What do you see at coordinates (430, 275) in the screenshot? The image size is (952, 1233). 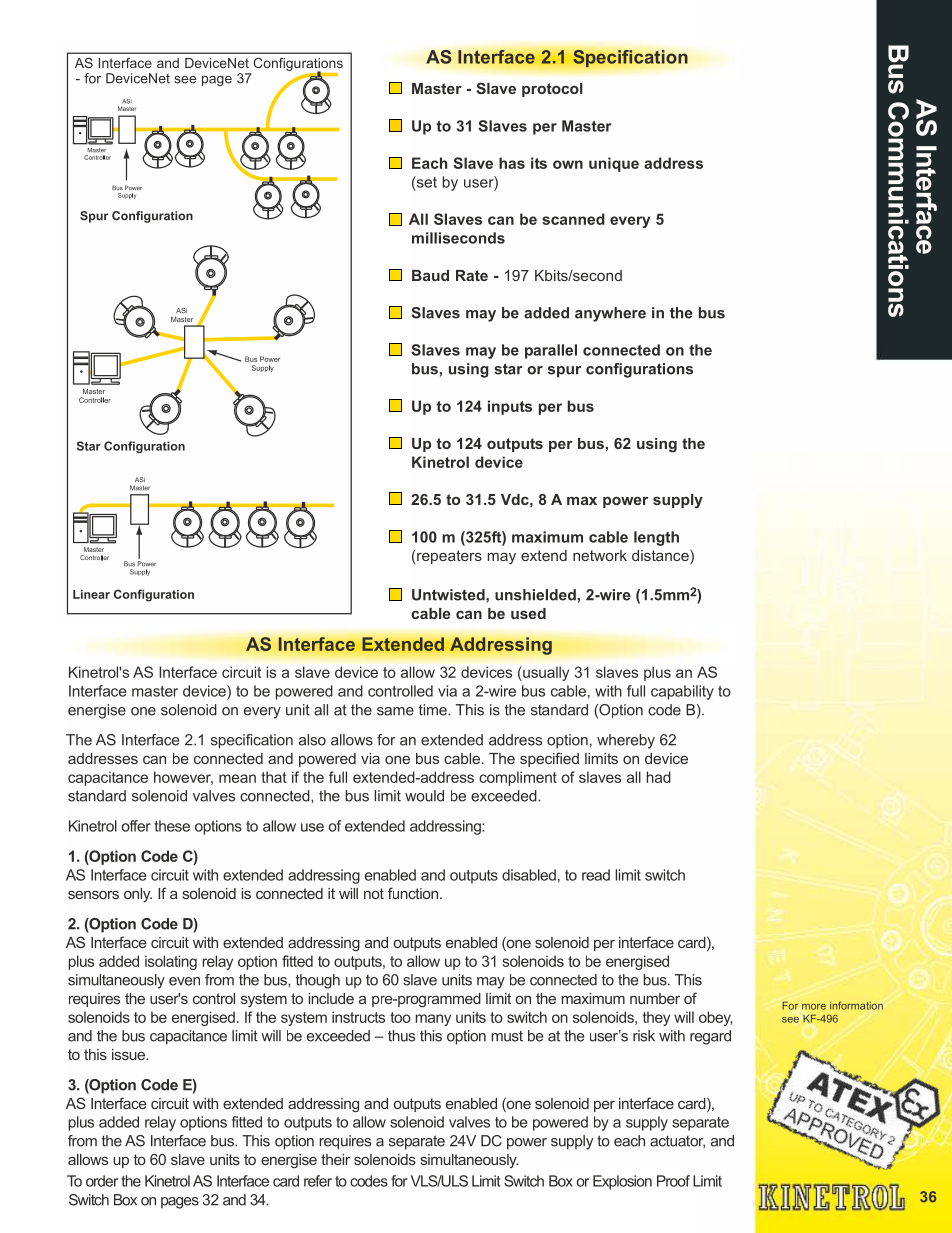 I see `Baud` at bounding box center [430, 275].
